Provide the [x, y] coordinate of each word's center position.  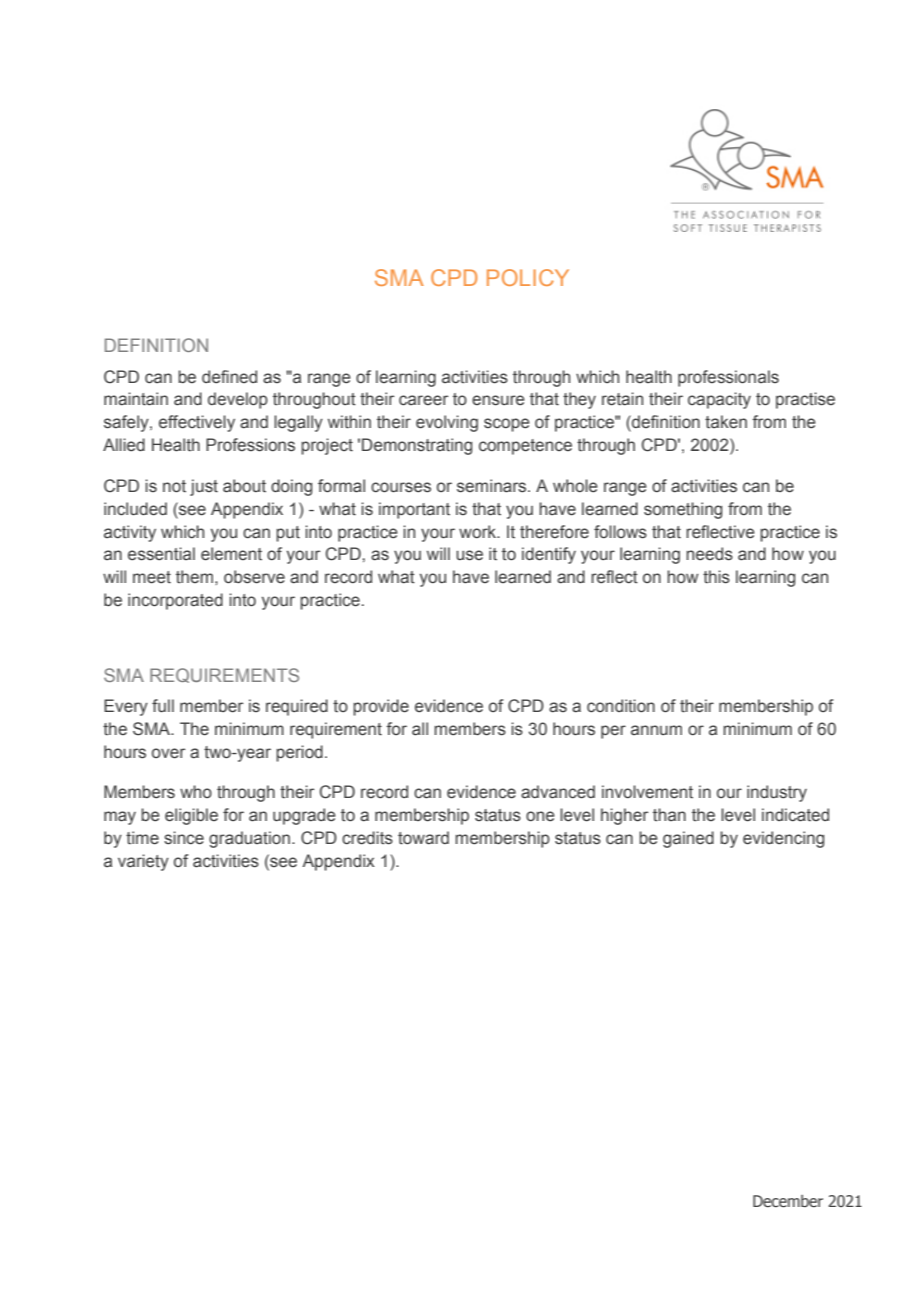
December [788, 1201]
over [169, 753]
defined [229, 377]
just [204, 487]
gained [688, 839]
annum [656, 730]
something [683, 510]
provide [381, 707]
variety [143, 862]
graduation [249, 839]
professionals [728, 378]
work [479, 532]
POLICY [528, 277]
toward [423, 838]
